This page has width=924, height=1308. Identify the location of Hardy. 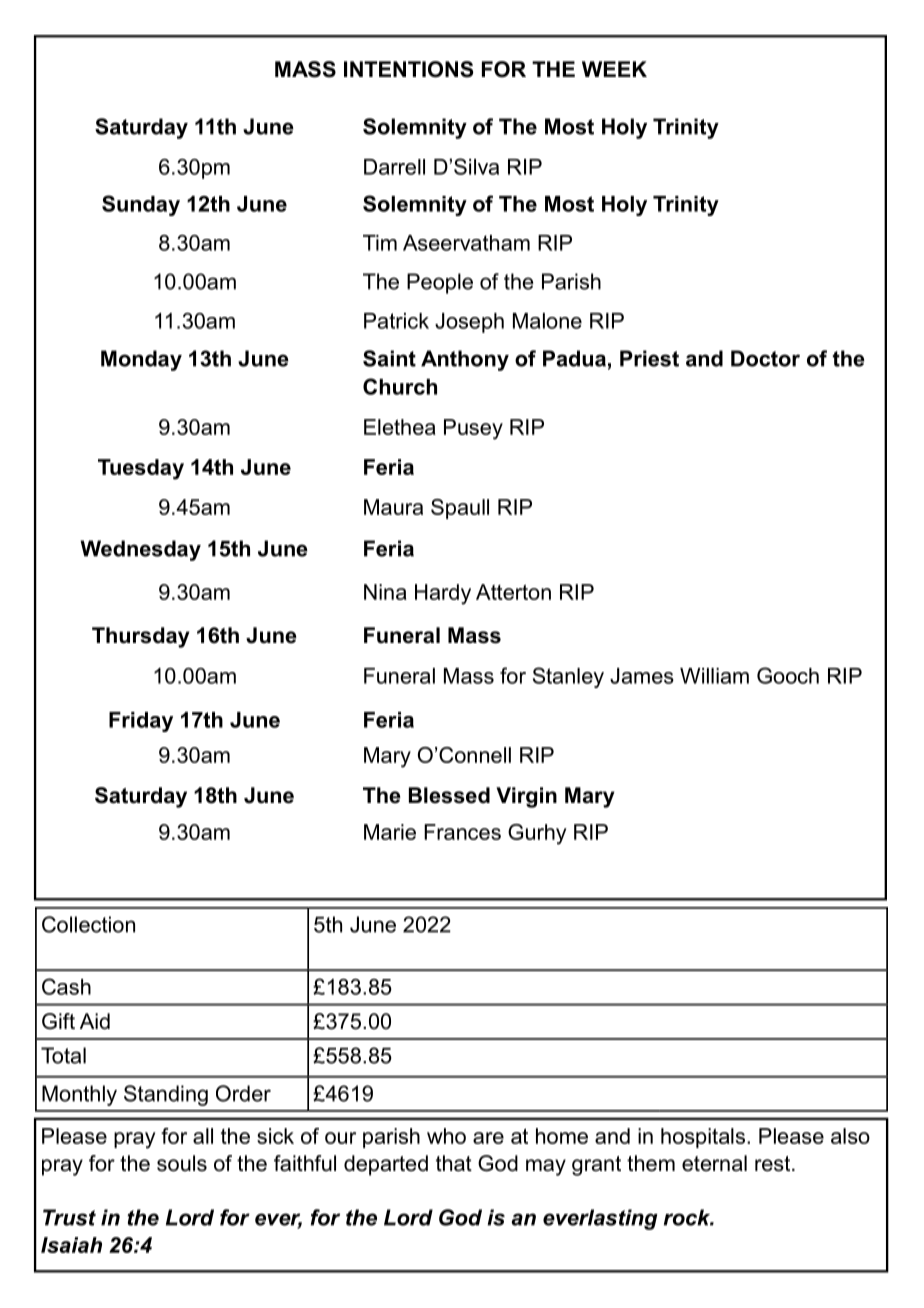
(443, 594).
